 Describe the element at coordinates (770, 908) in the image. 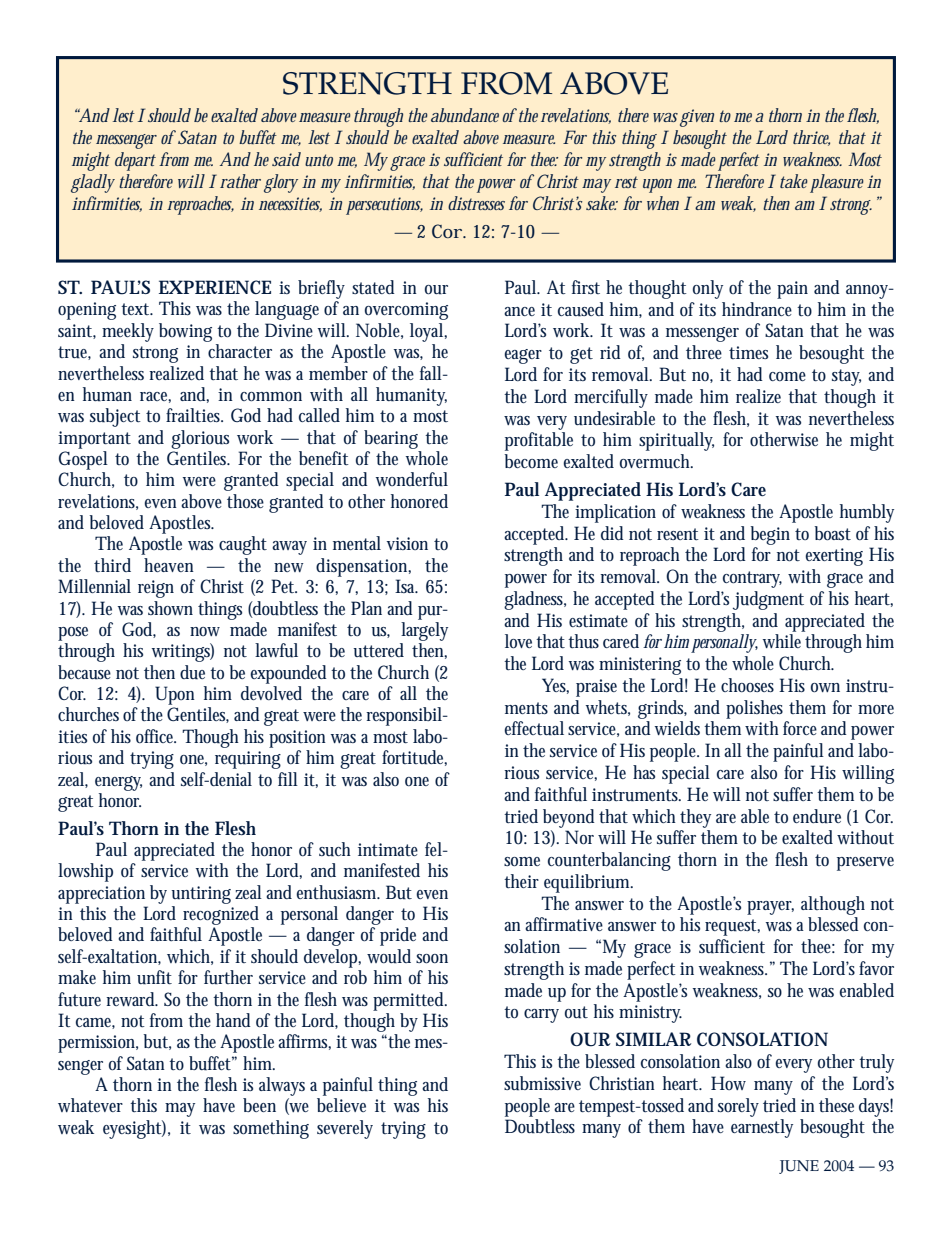

I see `prayer` at that location.
